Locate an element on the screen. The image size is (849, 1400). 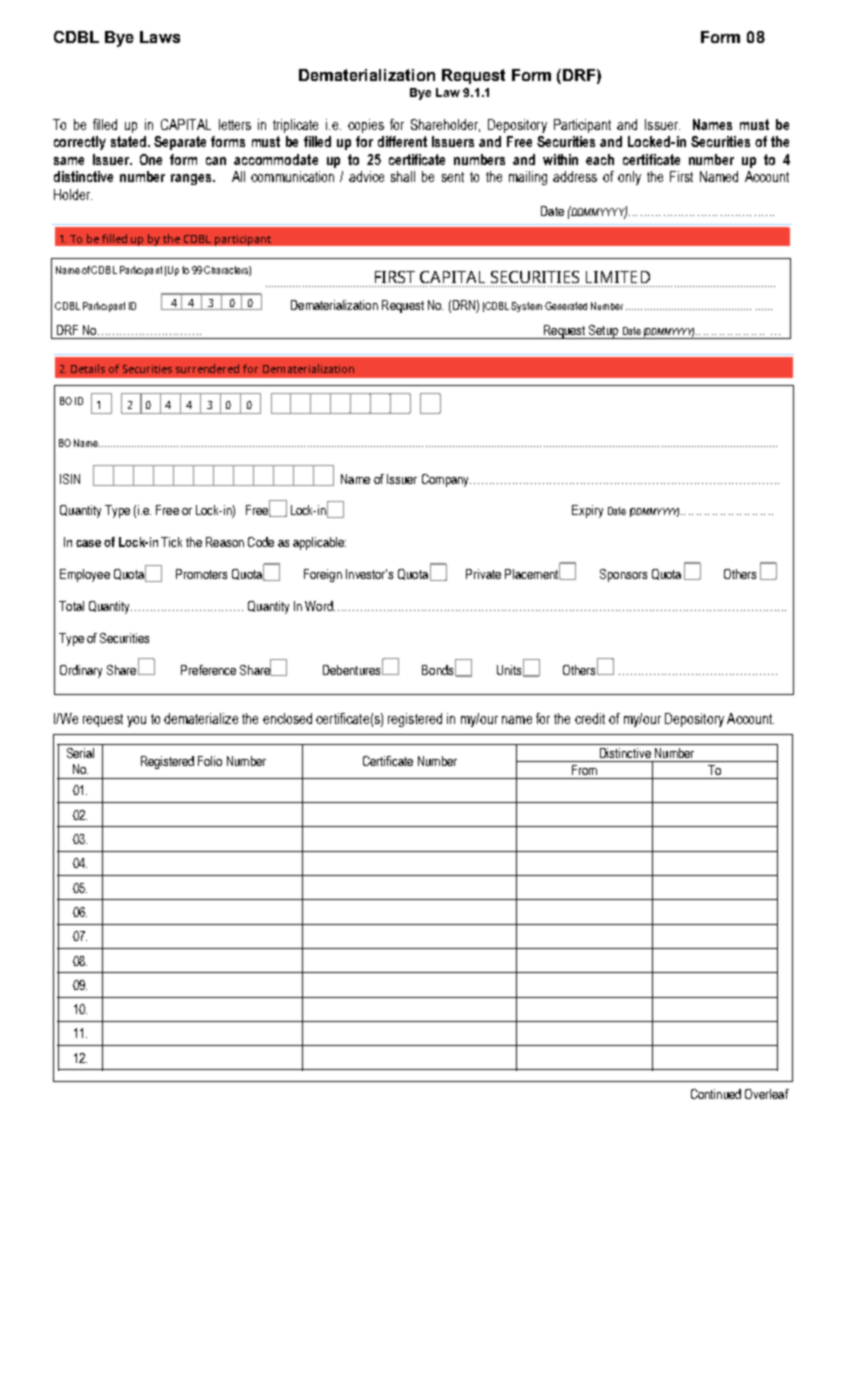
LIMITED is located at coordinates (618, 277).
